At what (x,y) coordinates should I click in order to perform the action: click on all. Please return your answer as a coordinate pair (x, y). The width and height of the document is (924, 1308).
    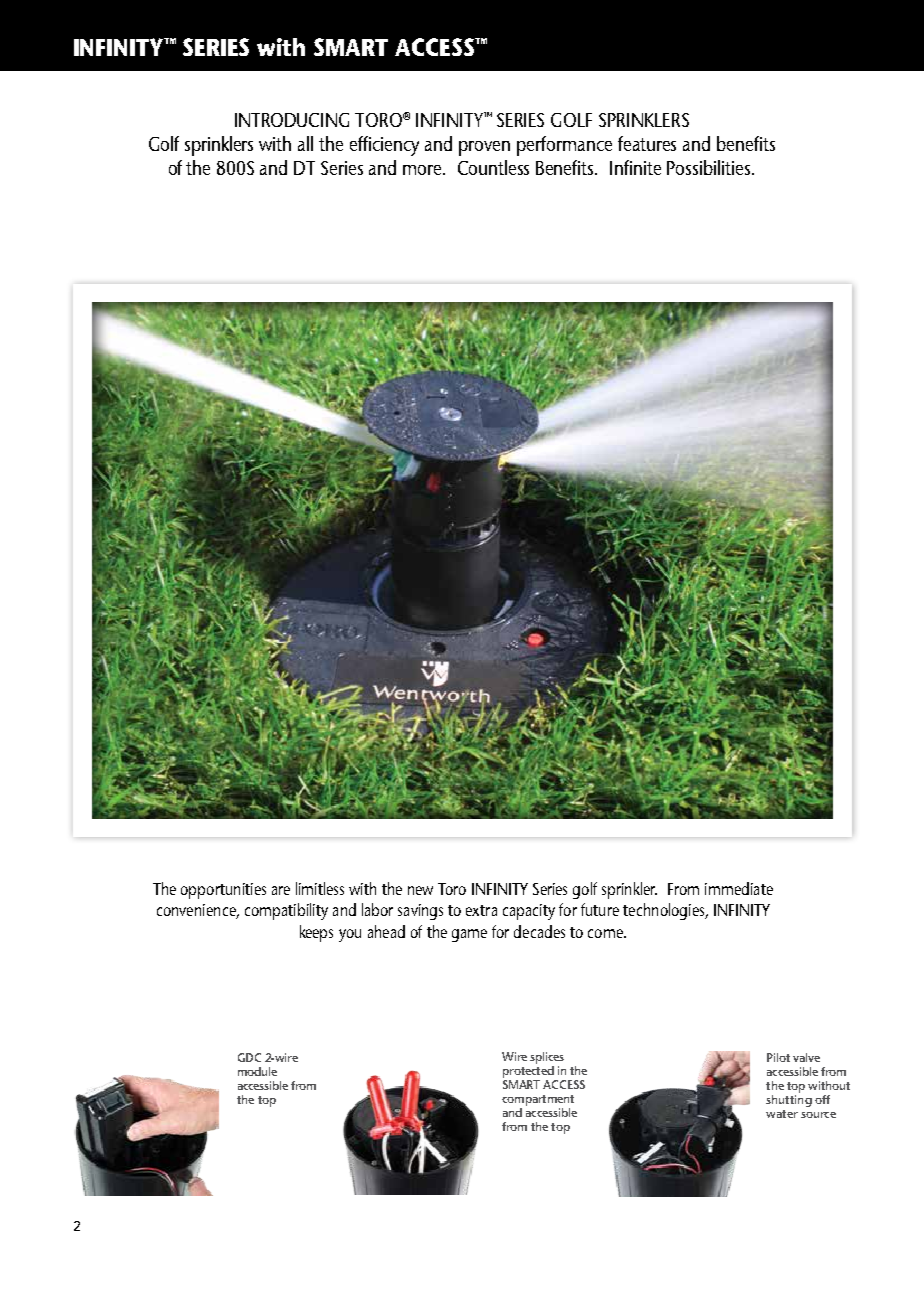
    Looking at the image, I should click on (305, 143).
